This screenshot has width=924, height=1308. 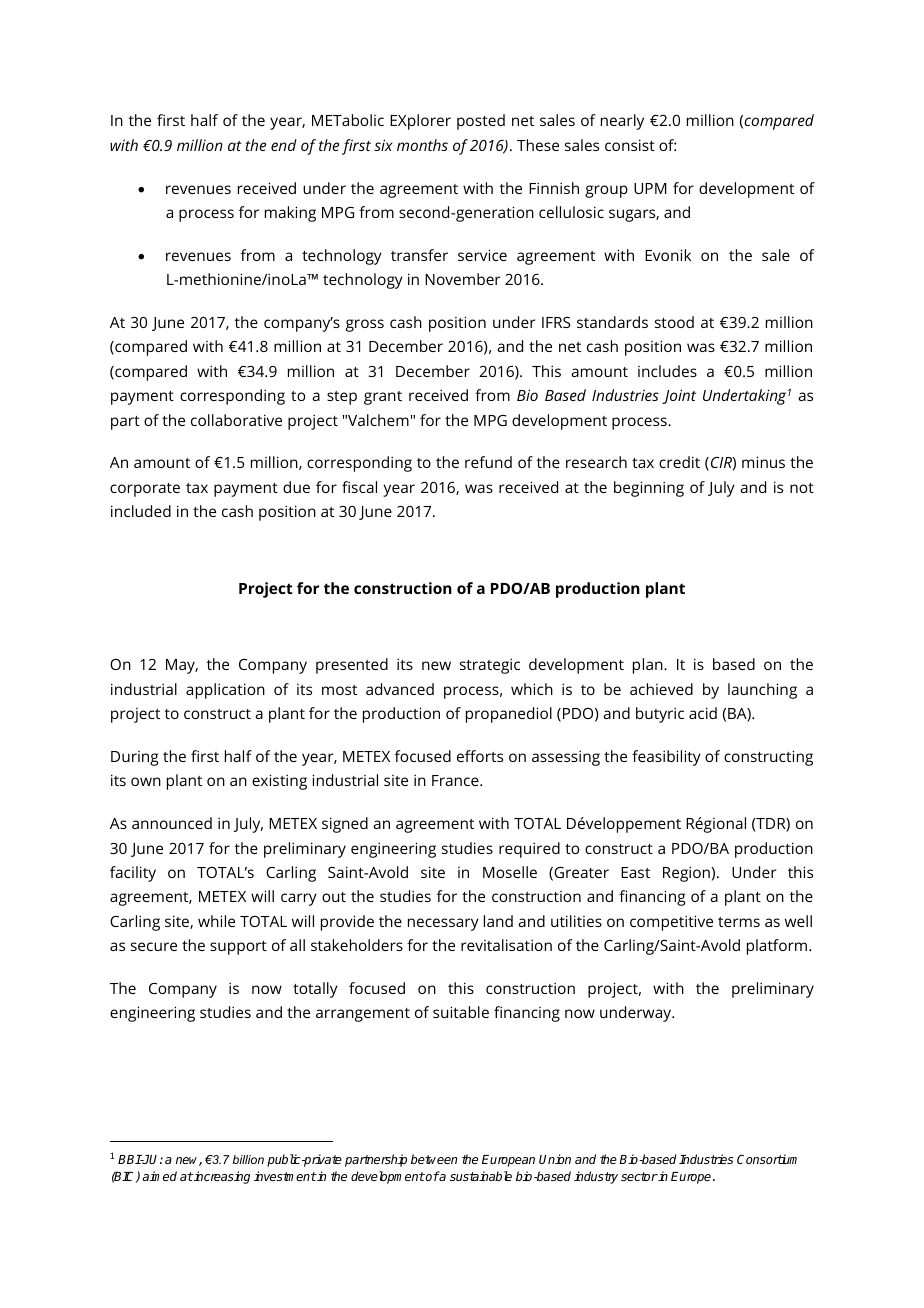 I want to click on announced, so click(x=172, y=823).
